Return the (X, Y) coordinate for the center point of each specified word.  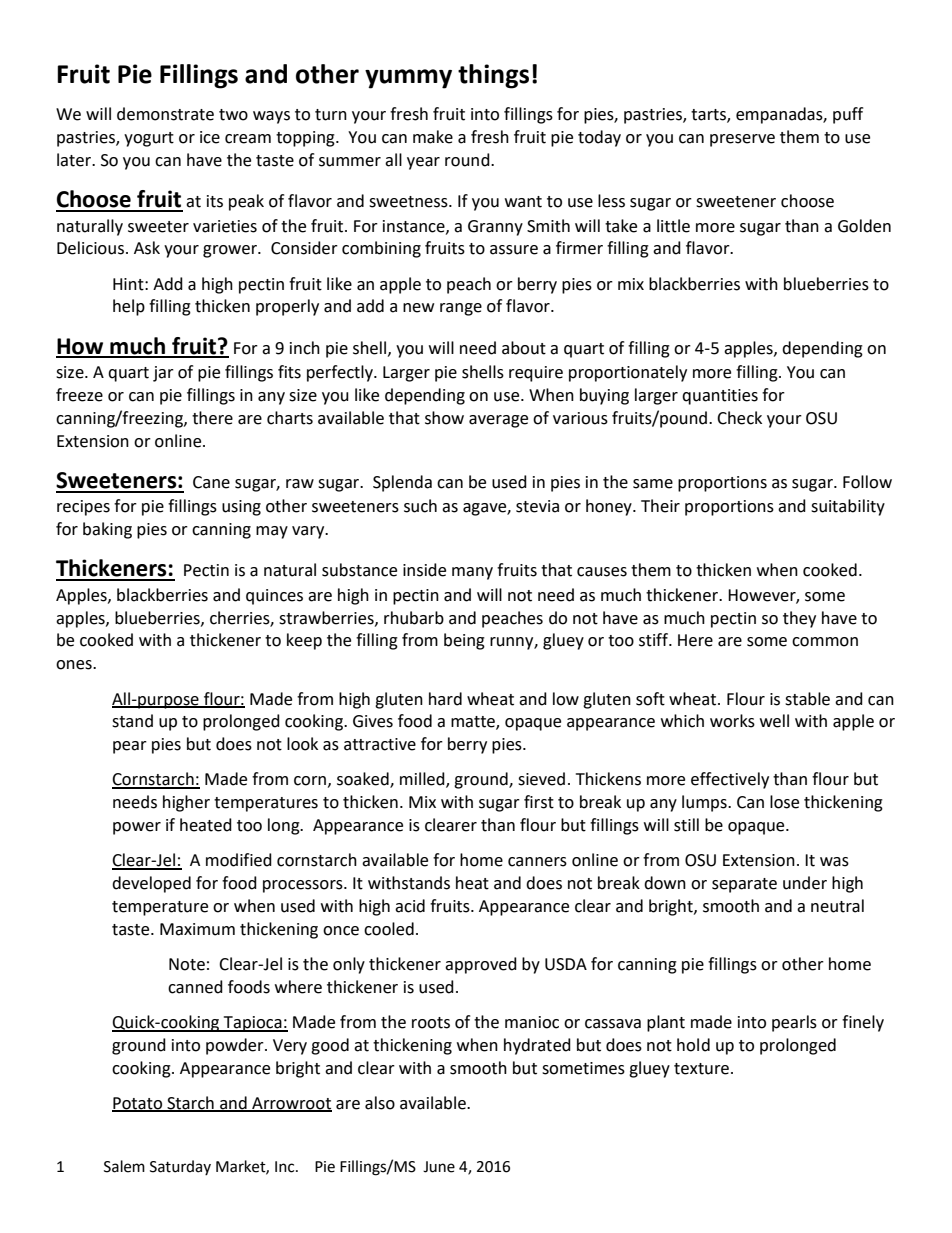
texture (701, 1069)
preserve (742, 140)
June (439, 1167)
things (493, 76)
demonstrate (165, 114)
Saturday (180, 1167)
